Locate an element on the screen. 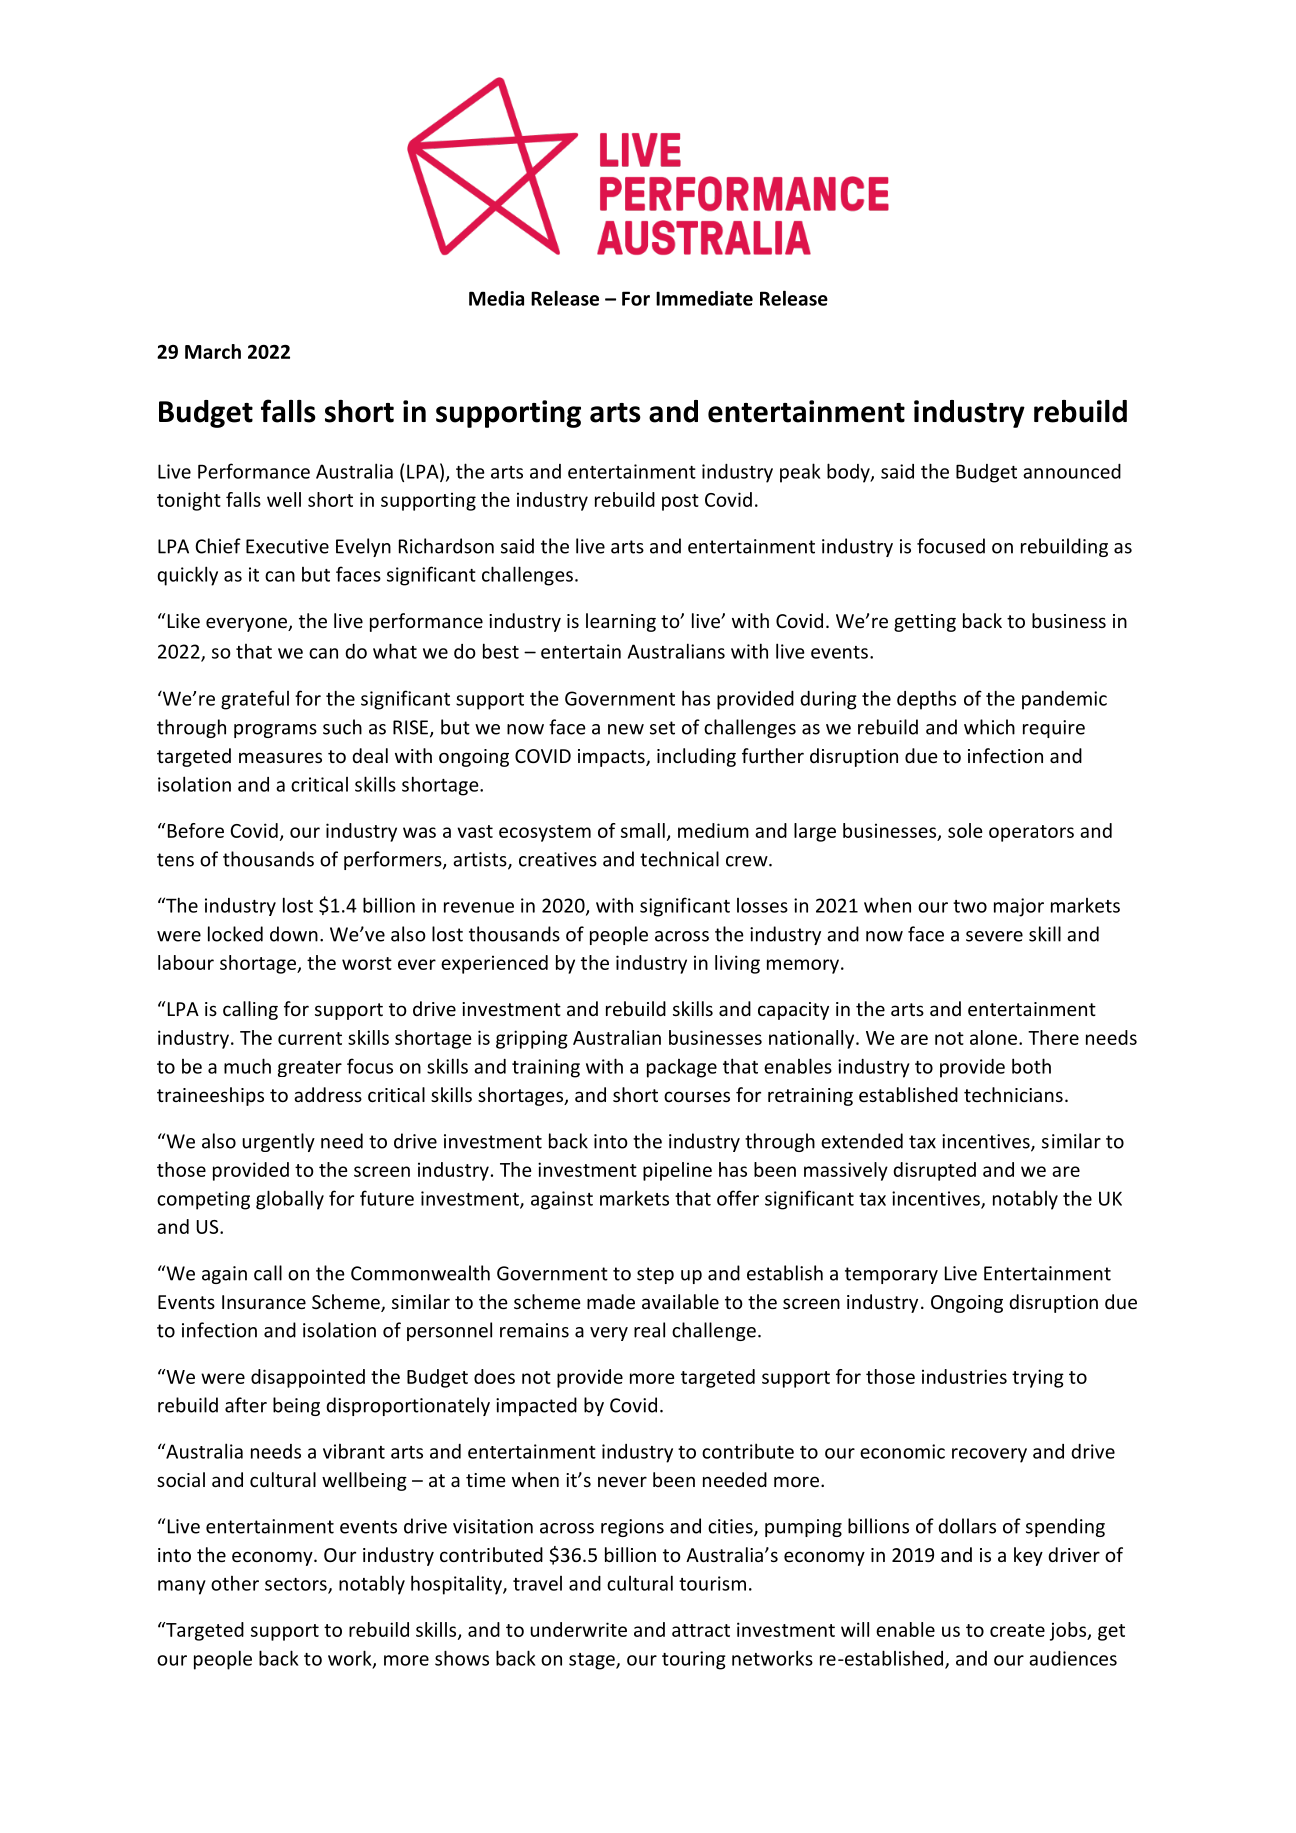 The image size is (1296, 1833). March is located at coordinates (213, 351).
